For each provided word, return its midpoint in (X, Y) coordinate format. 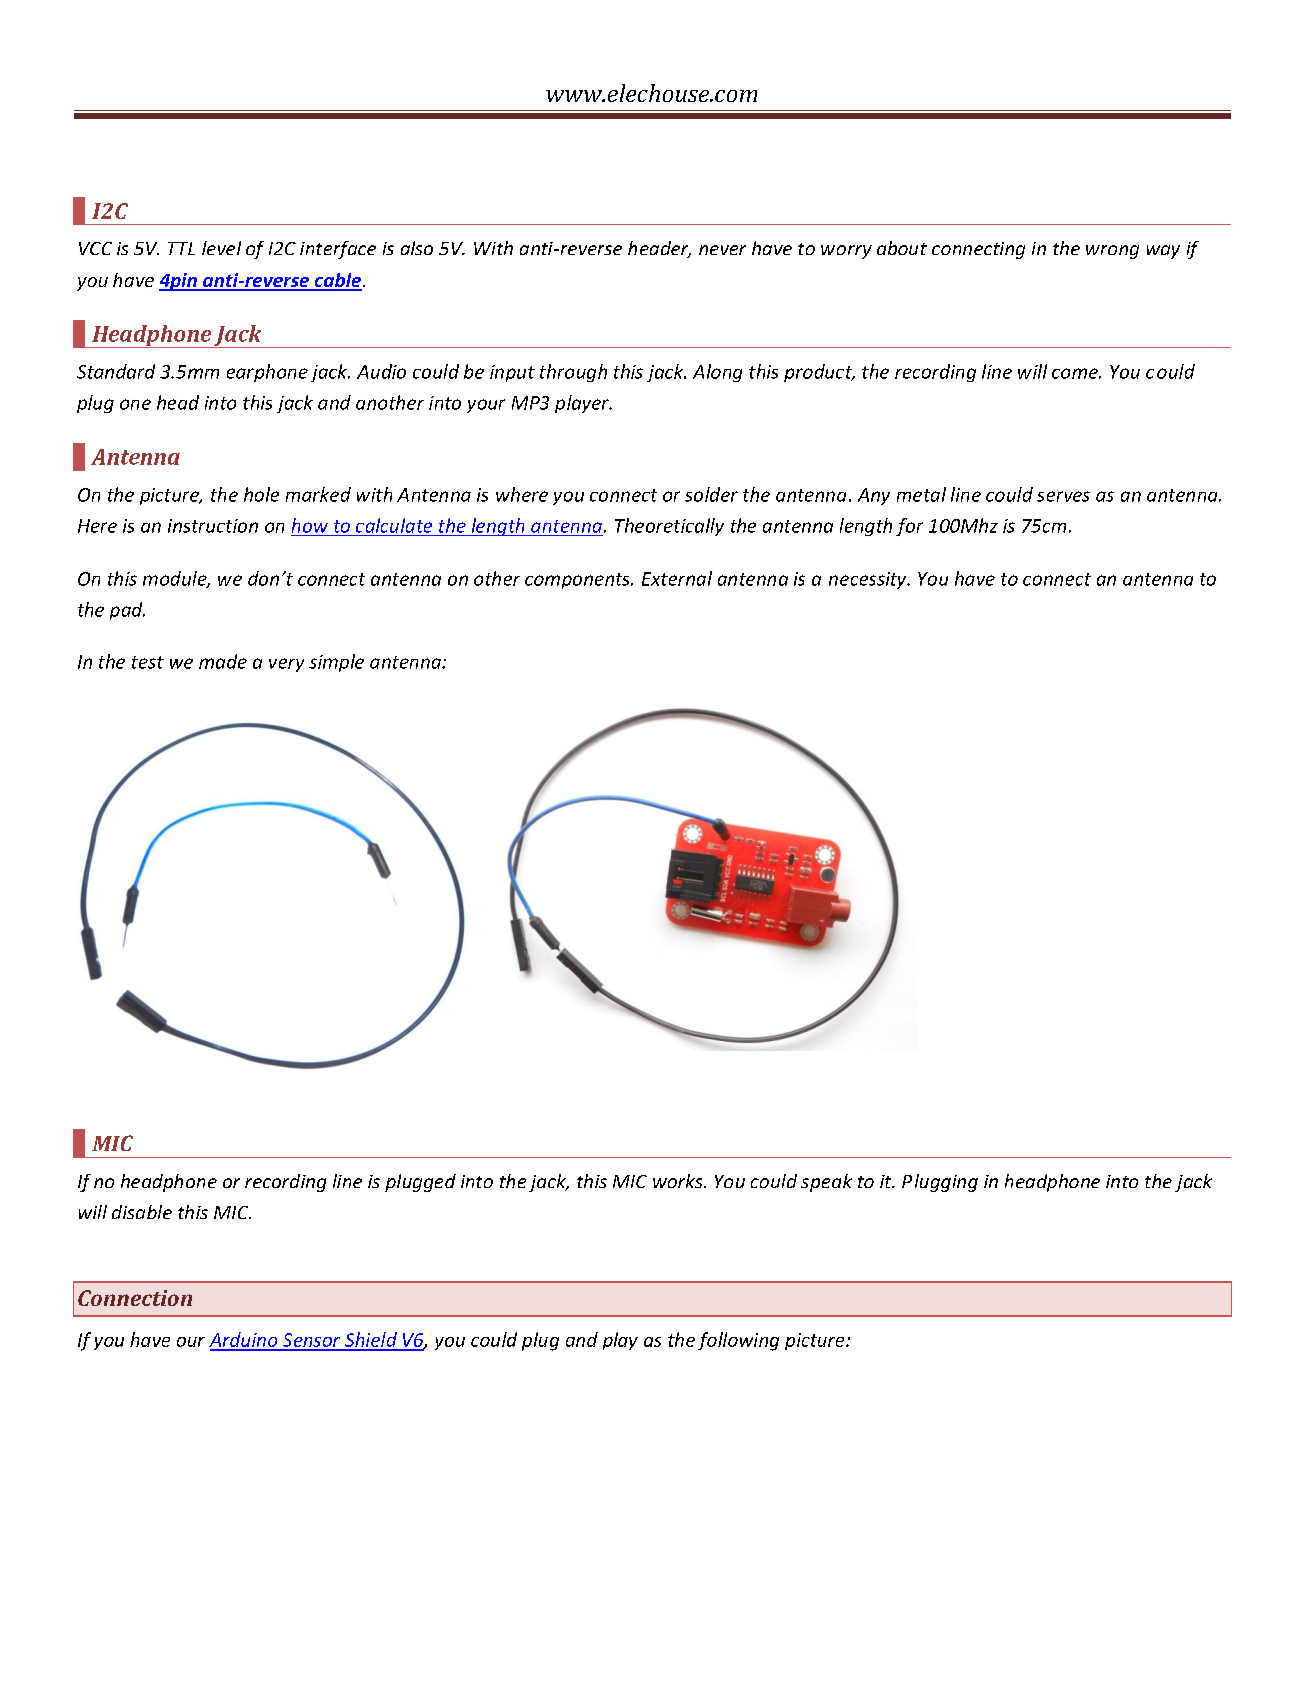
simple (336, 663)
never (722, 250)
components (578, 581)
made (223, 661)
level (221, 248)
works (679, 1181)
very (286, 665)
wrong (1112, 252)
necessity (869, 580)
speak (826, 1183)
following (738, 1341)
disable (142, 1212)
